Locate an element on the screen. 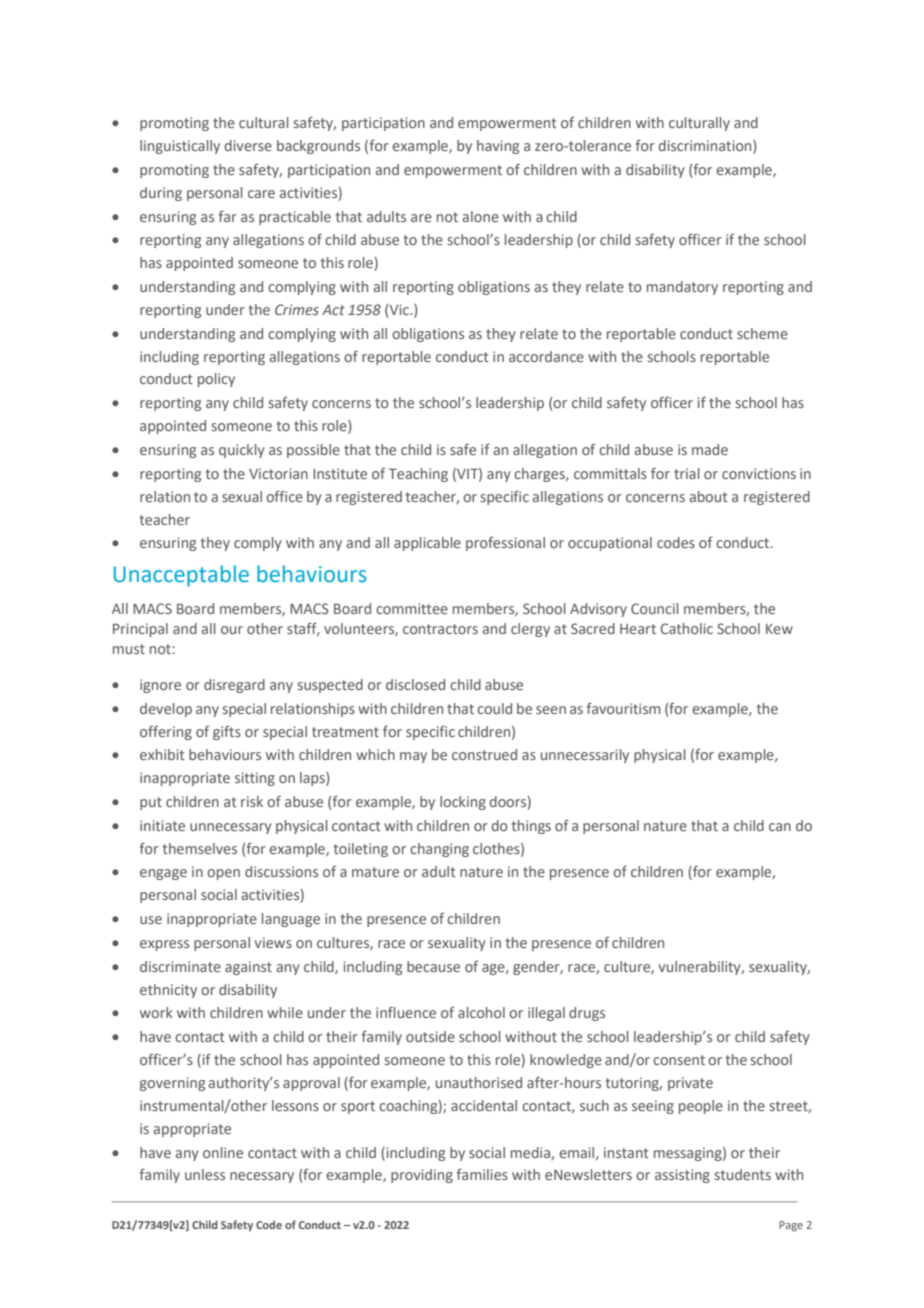 The image size is (924, 1308). accordance is located at coordinates (546, 356).
